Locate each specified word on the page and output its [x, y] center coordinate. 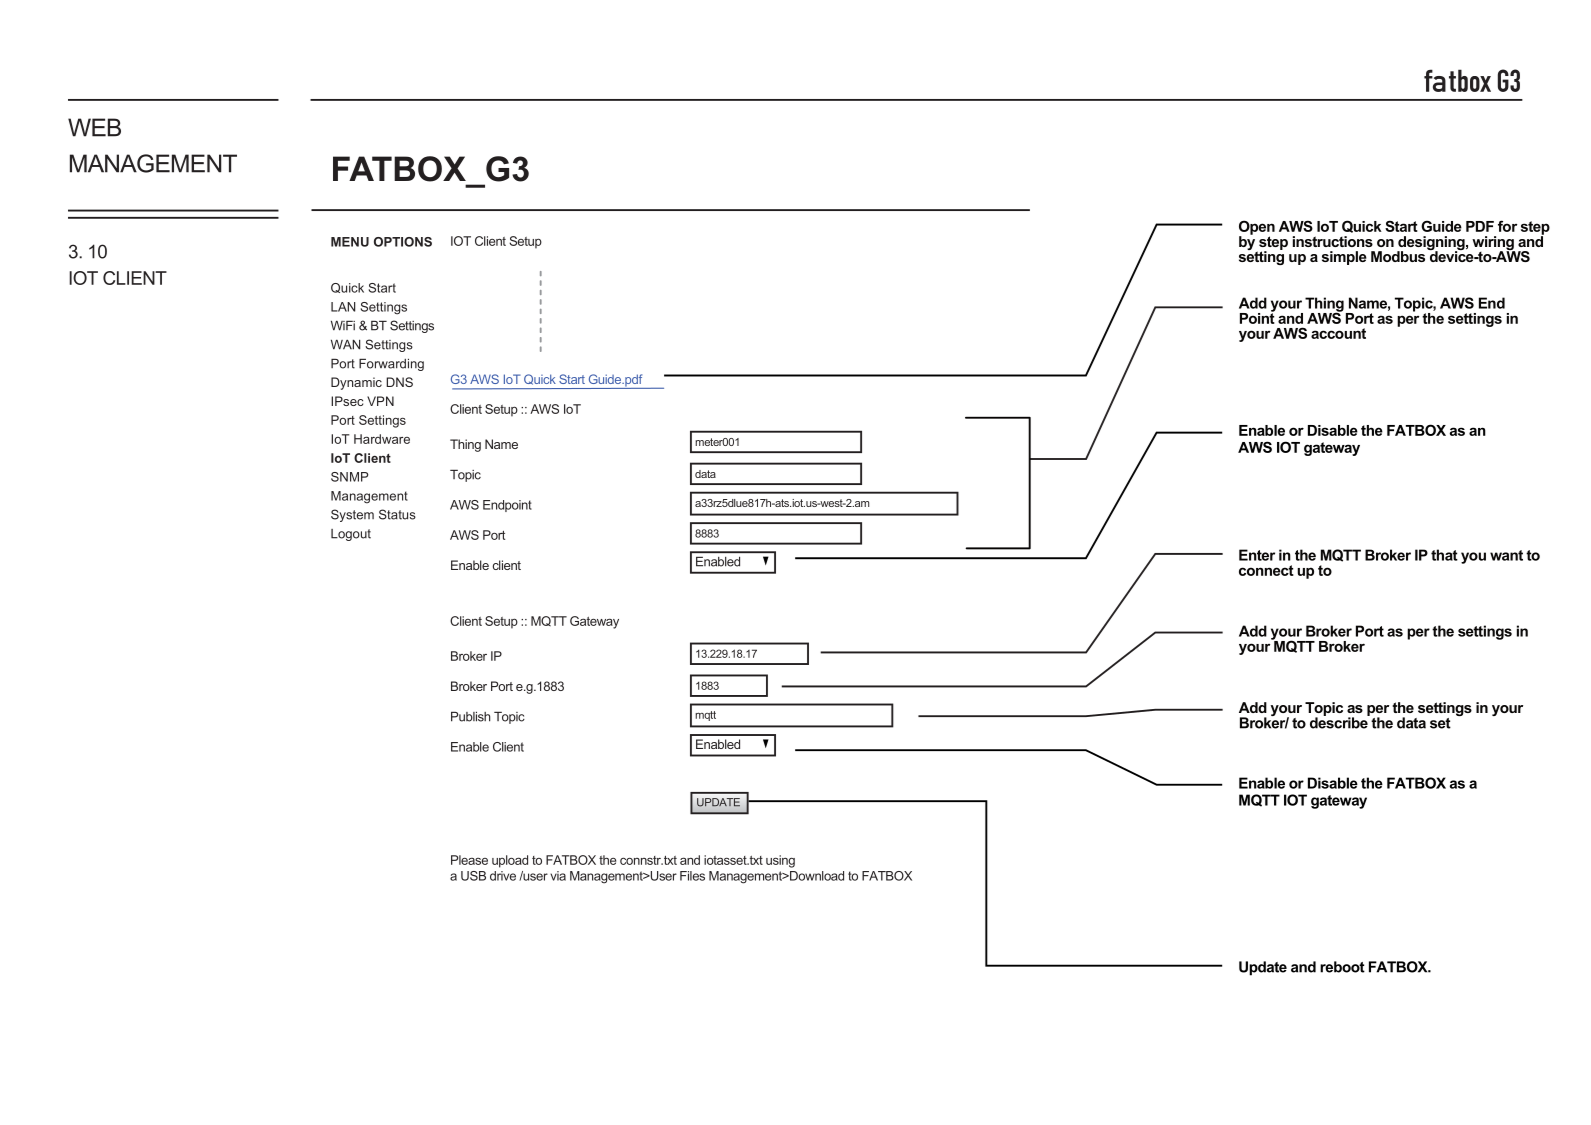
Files [692, 876]
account [1338, 333]
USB [473, 876]
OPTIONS [403, 242]
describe [1340, 722]
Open [1257, 228]
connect [1266, 570]
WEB [94, 127]
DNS [399, 382]
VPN [380, 401]
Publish [470, 716]
